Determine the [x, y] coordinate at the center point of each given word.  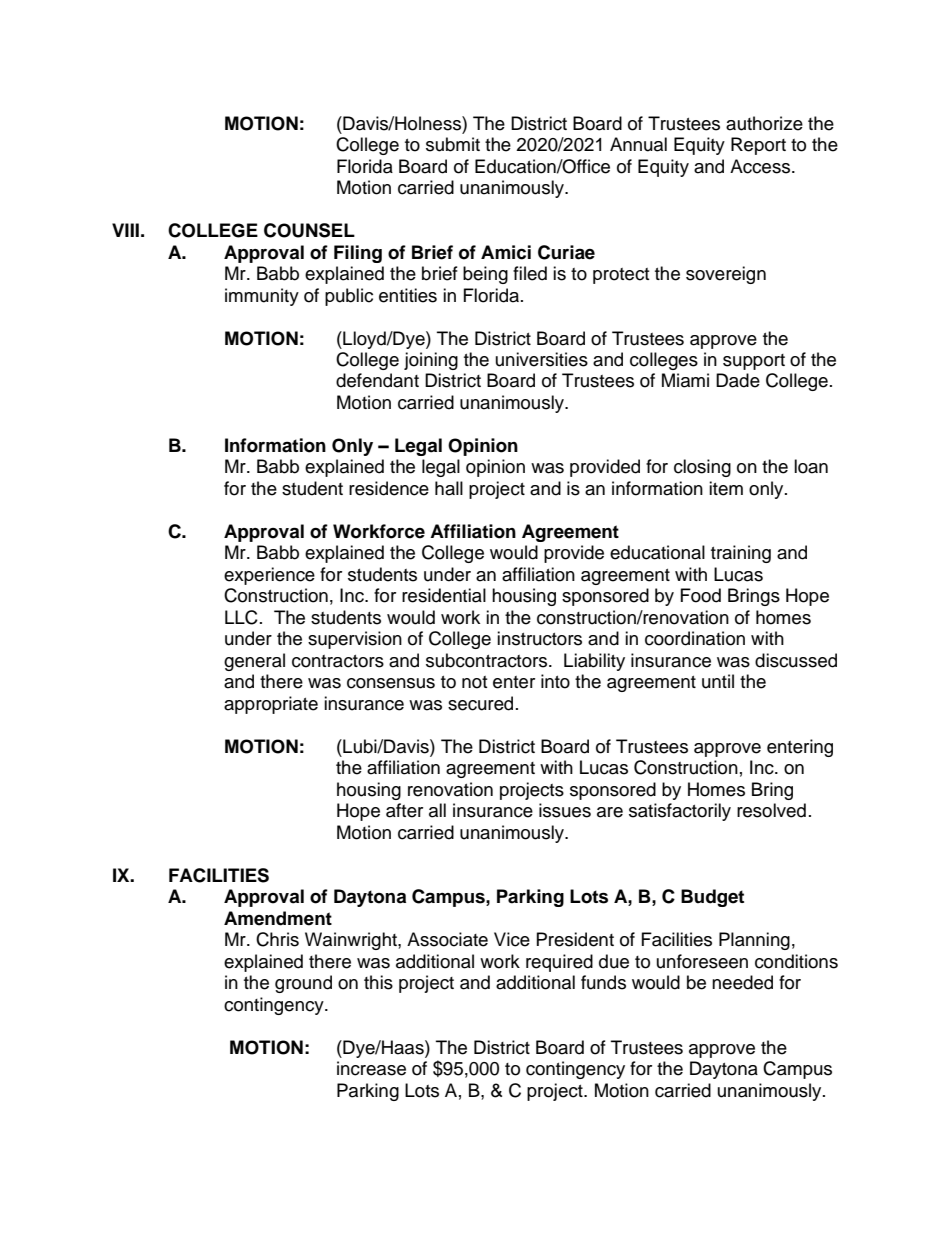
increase [371, 1068]
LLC [241, 617]
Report [758, 146]
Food [701, 595]
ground [303, 984]
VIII [125, 230]
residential [444, 595]
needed [742, 982]
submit [453, 144]
